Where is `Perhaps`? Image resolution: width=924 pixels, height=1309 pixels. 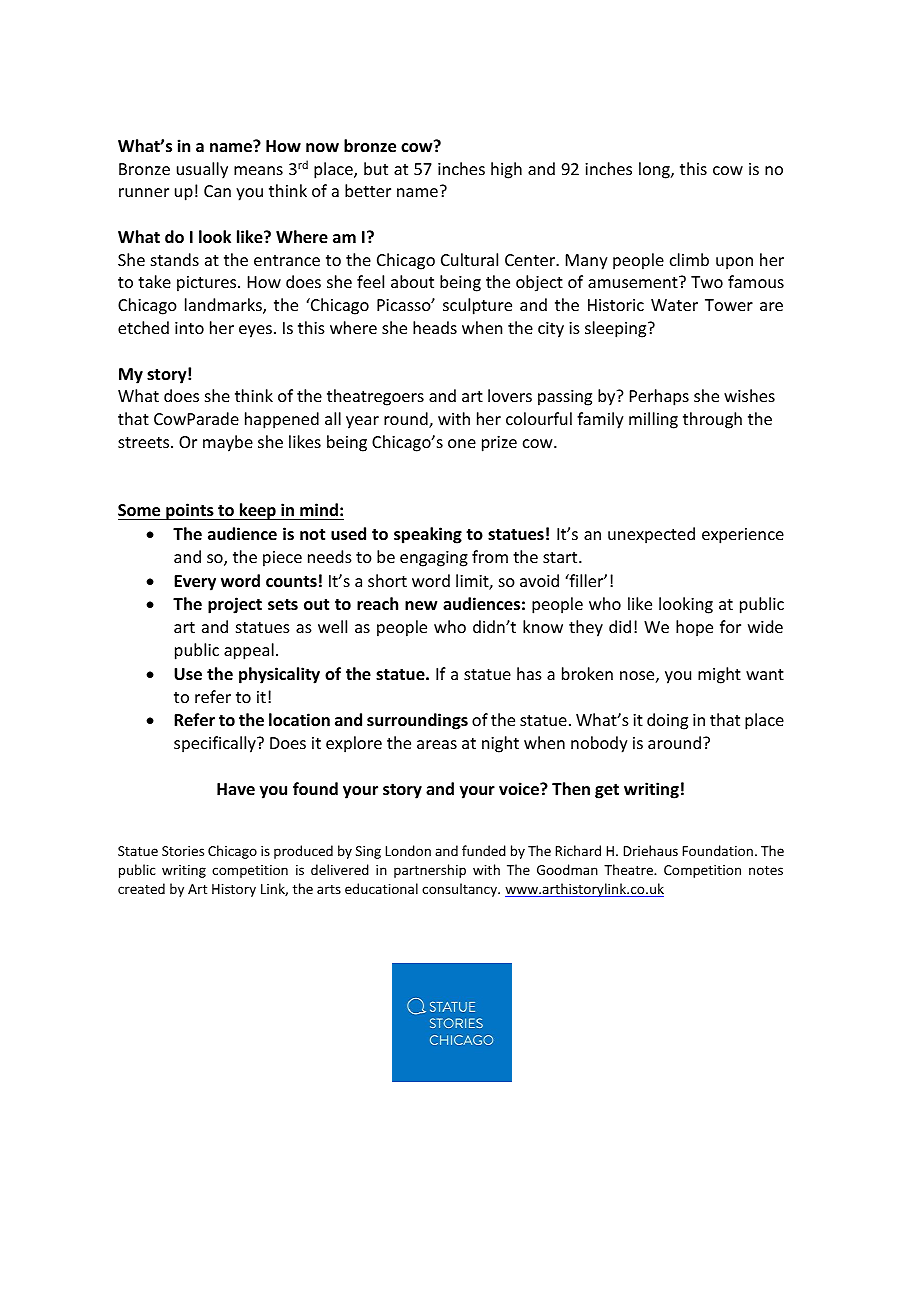
Perhaps is located at coordinates (659, 397).
